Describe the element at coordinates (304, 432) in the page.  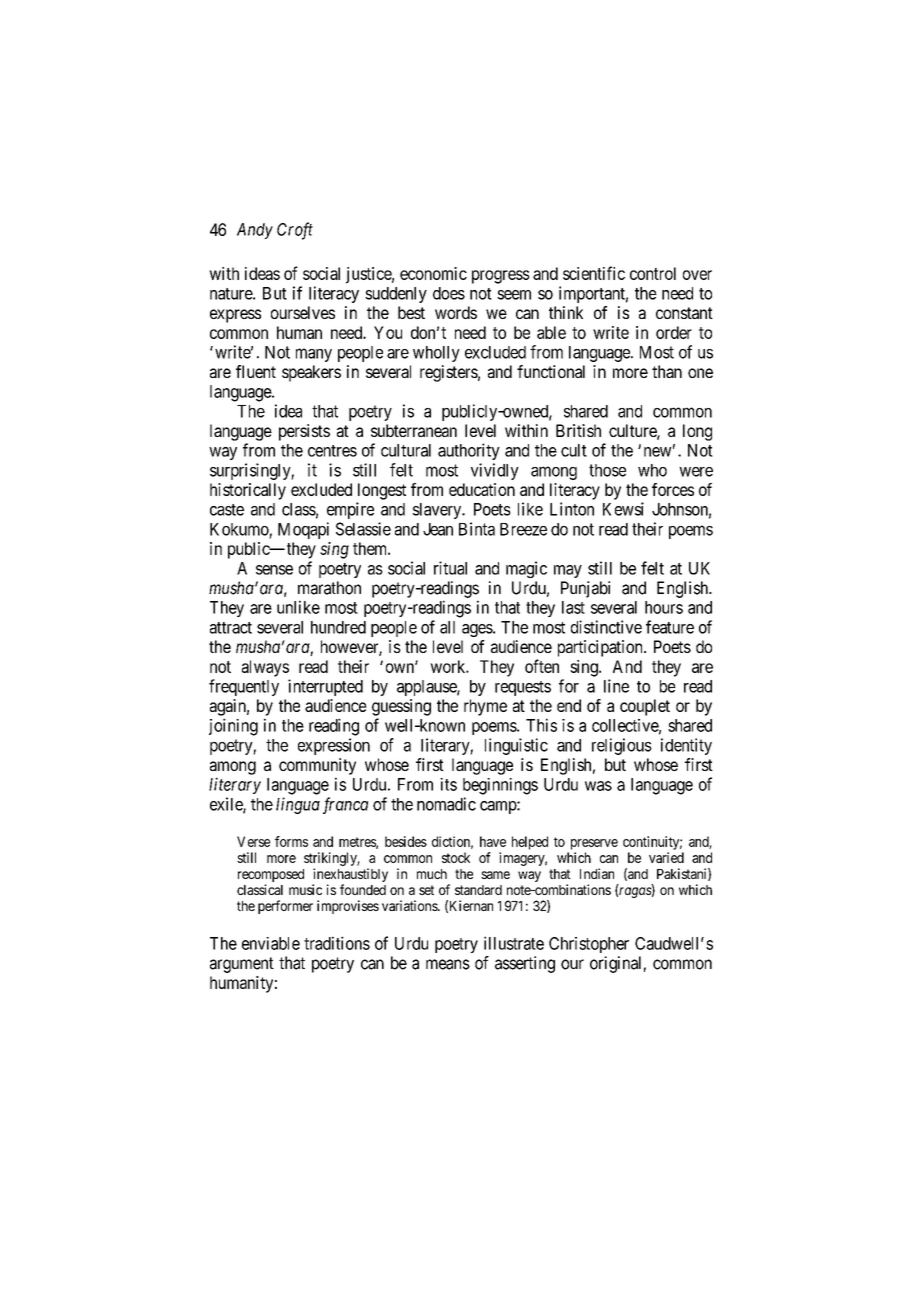
I see `persists` at that location.
